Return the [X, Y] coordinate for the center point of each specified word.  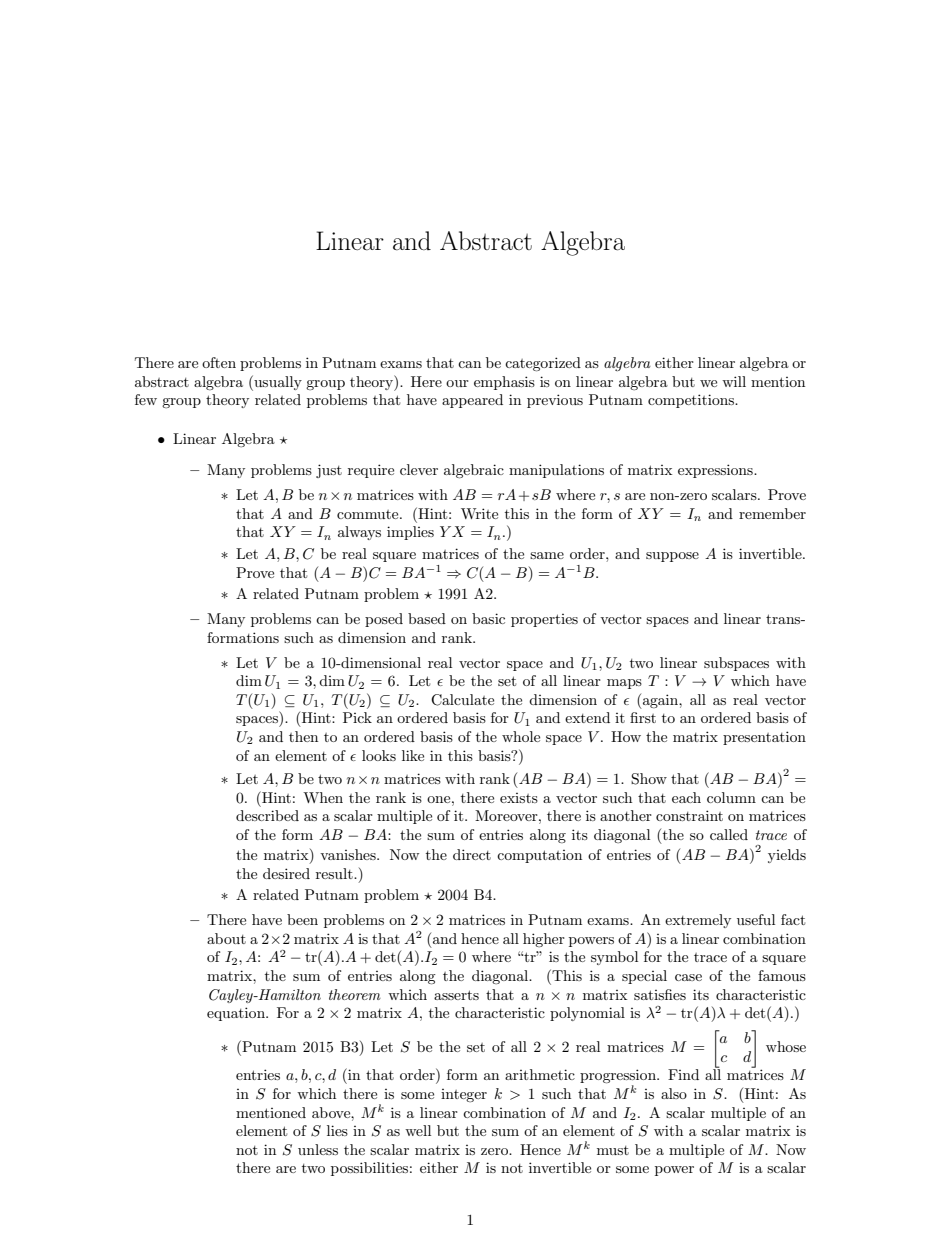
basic [488, 618]
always [359, 533]
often [219, 362]
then [303, 736]
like [413, 755]
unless [318, 1149]
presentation [764, 738]
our [457, 383]
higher [544, 940]
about [226, 938]
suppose [672, 557]
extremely [698, 921]
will [734, 381]
